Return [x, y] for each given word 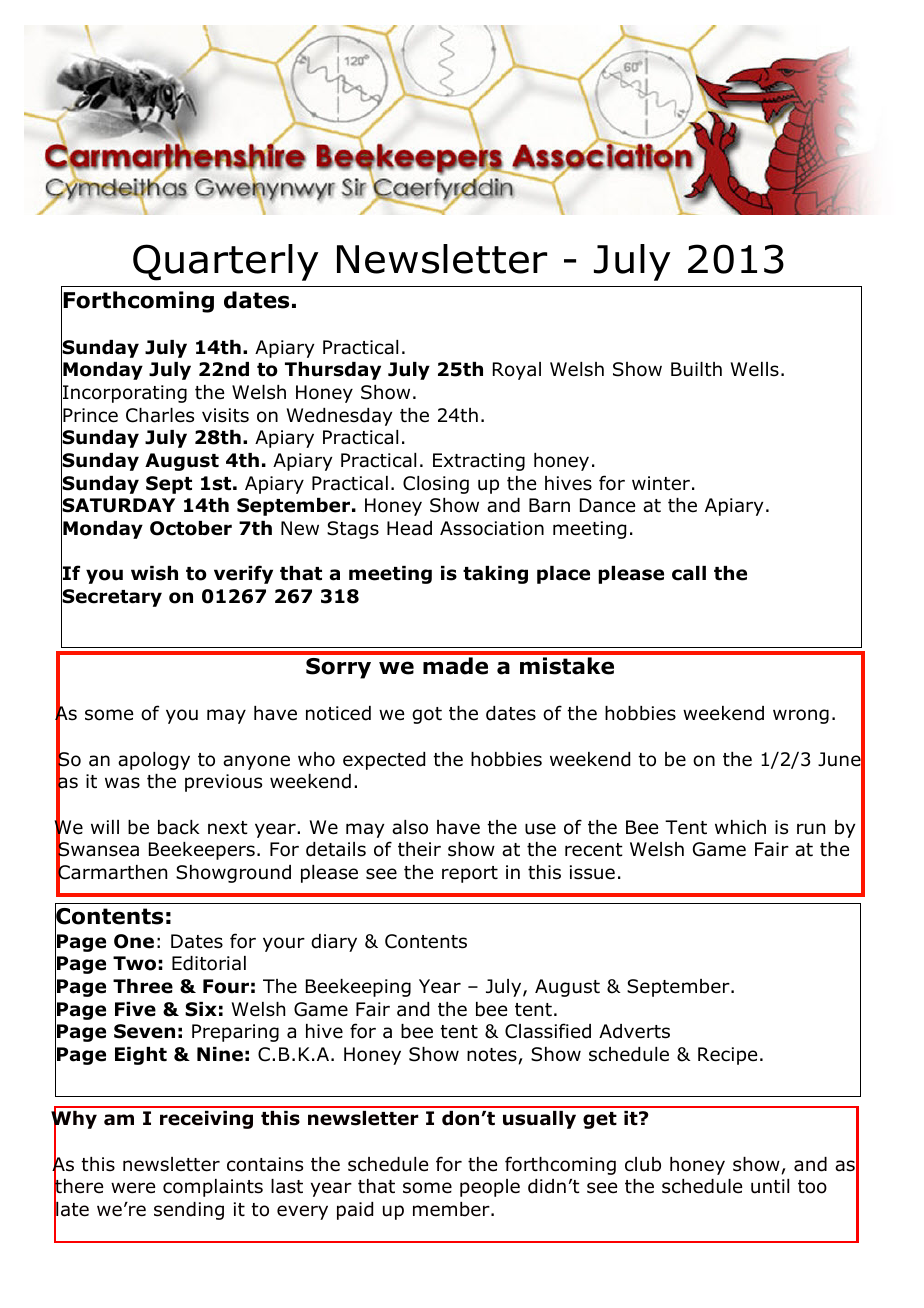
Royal [517, 371]
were [133, 1188]
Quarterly [226, 262]
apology [154, 761]
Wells [755, 369]
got [427, 715]
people [490, 1188]
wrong [801, 716]
